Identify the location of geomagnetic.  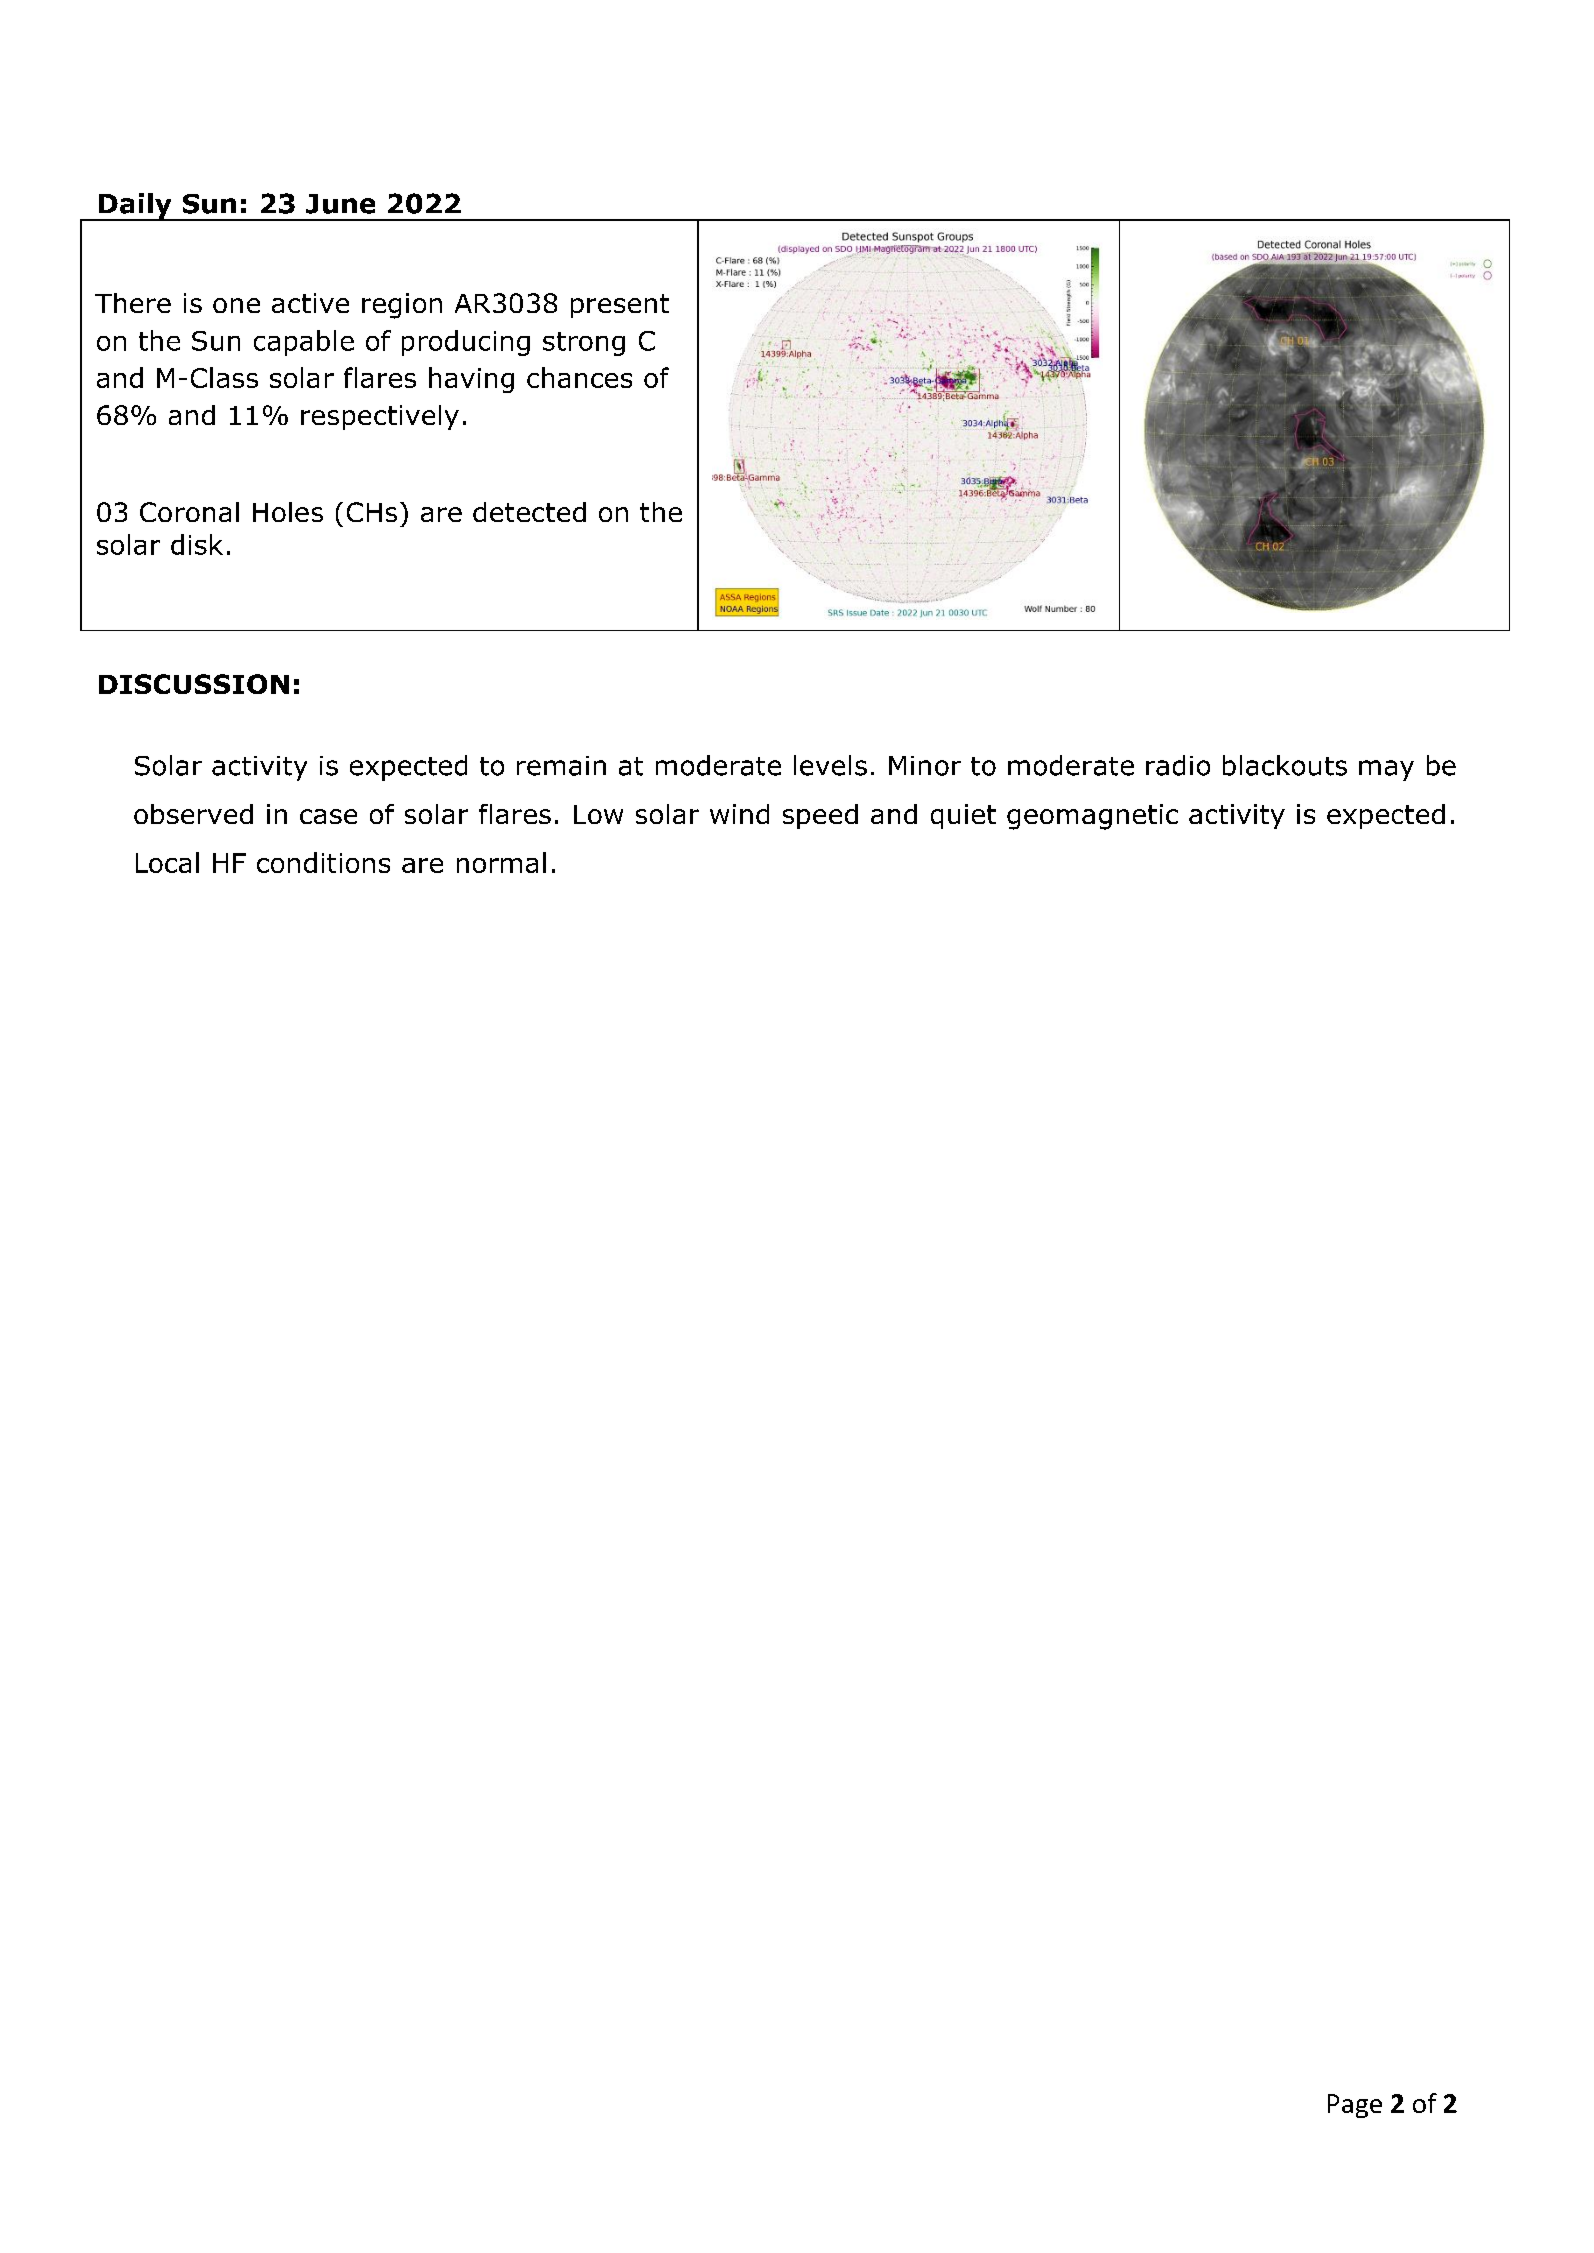
(1092, 817).
